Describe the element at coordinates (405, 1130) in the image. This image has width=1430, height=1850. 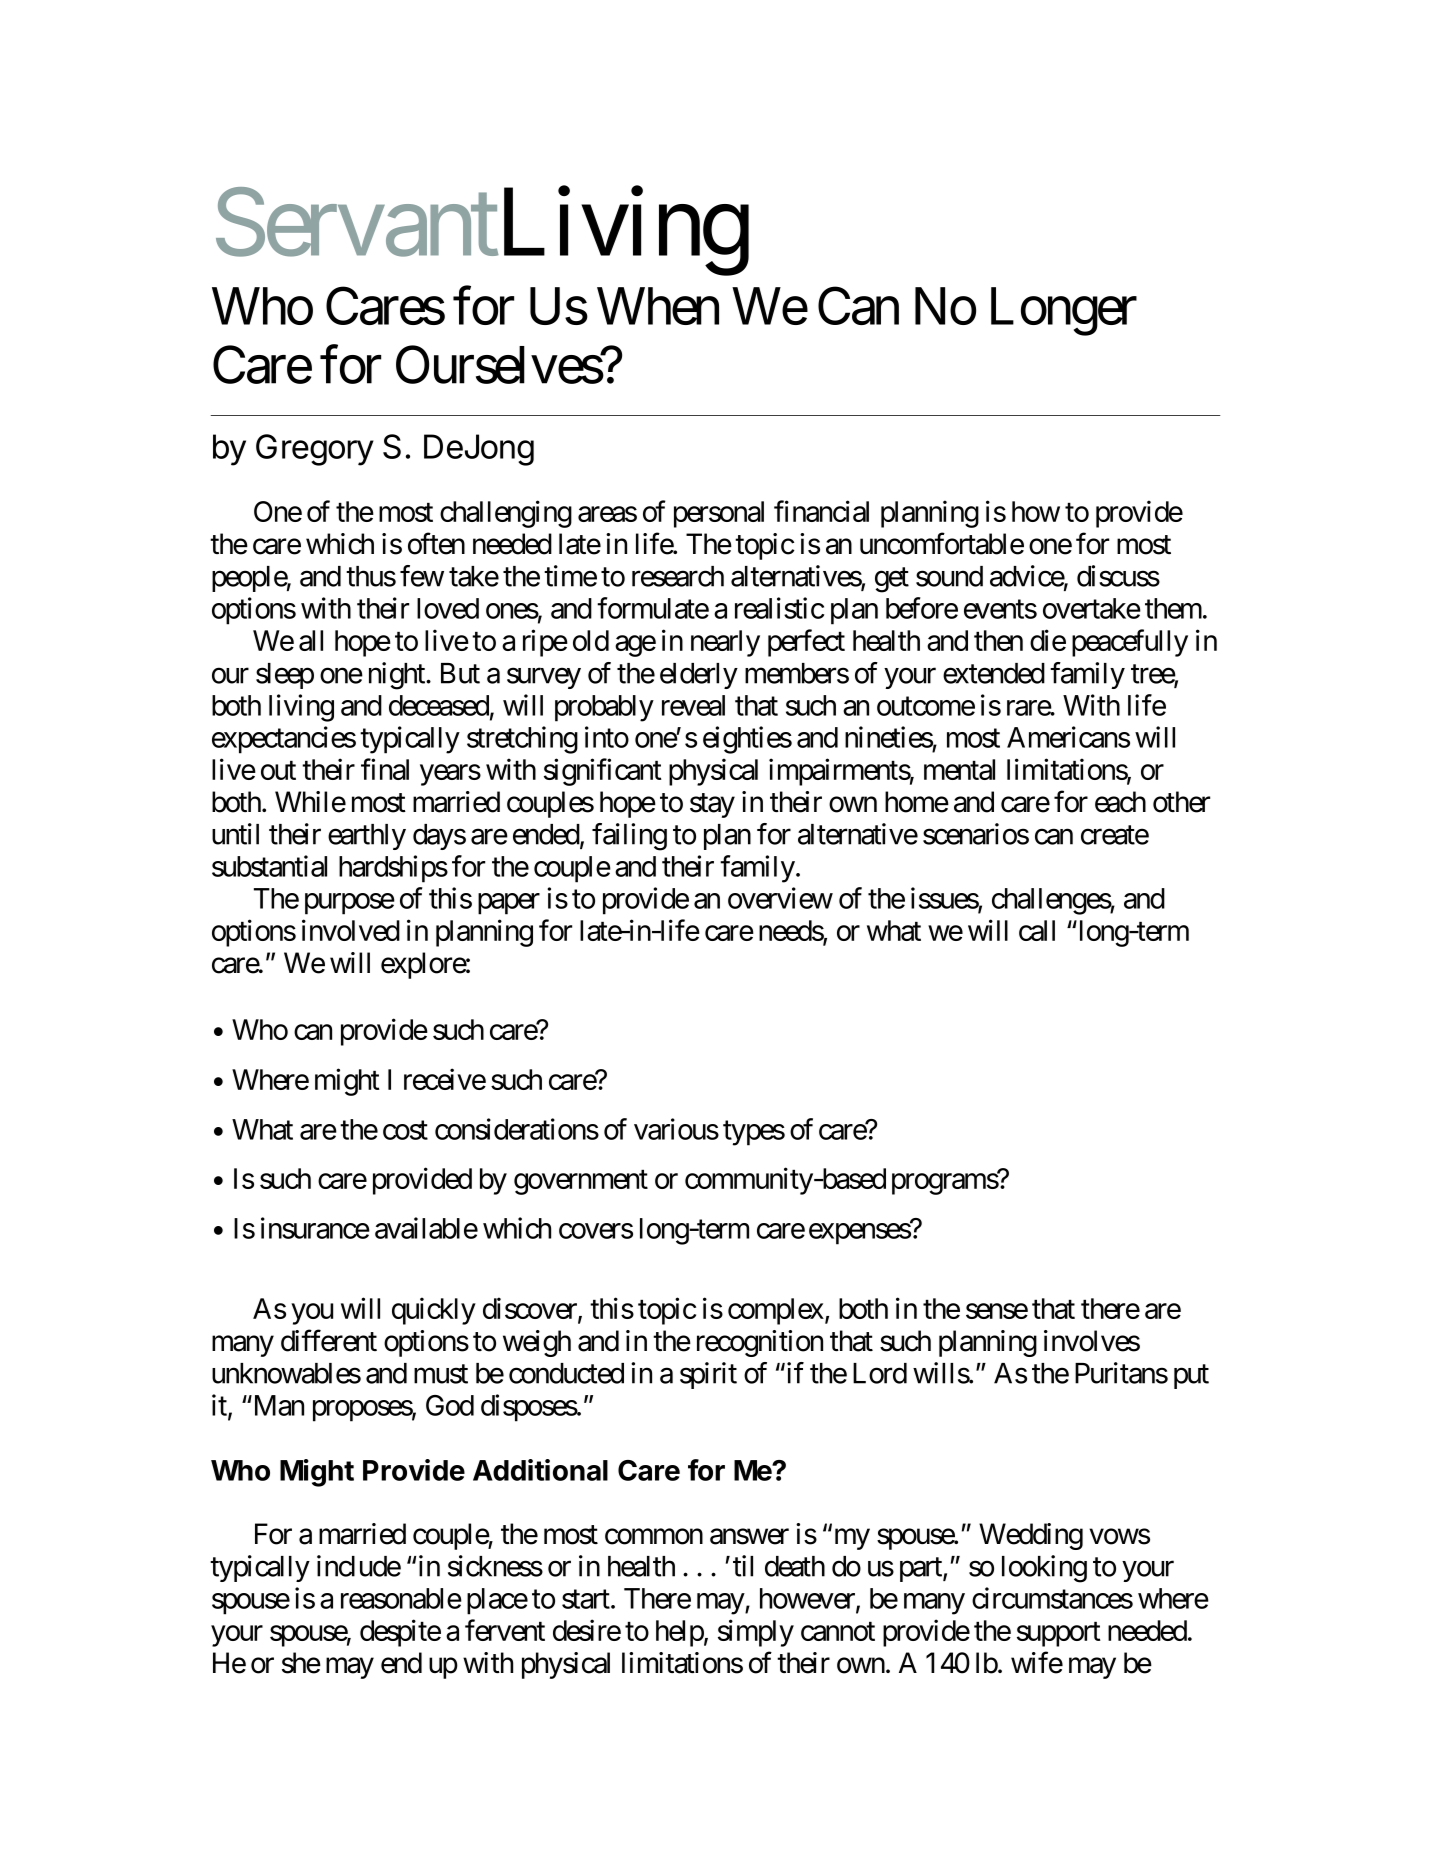
I see `cost` at that location.
